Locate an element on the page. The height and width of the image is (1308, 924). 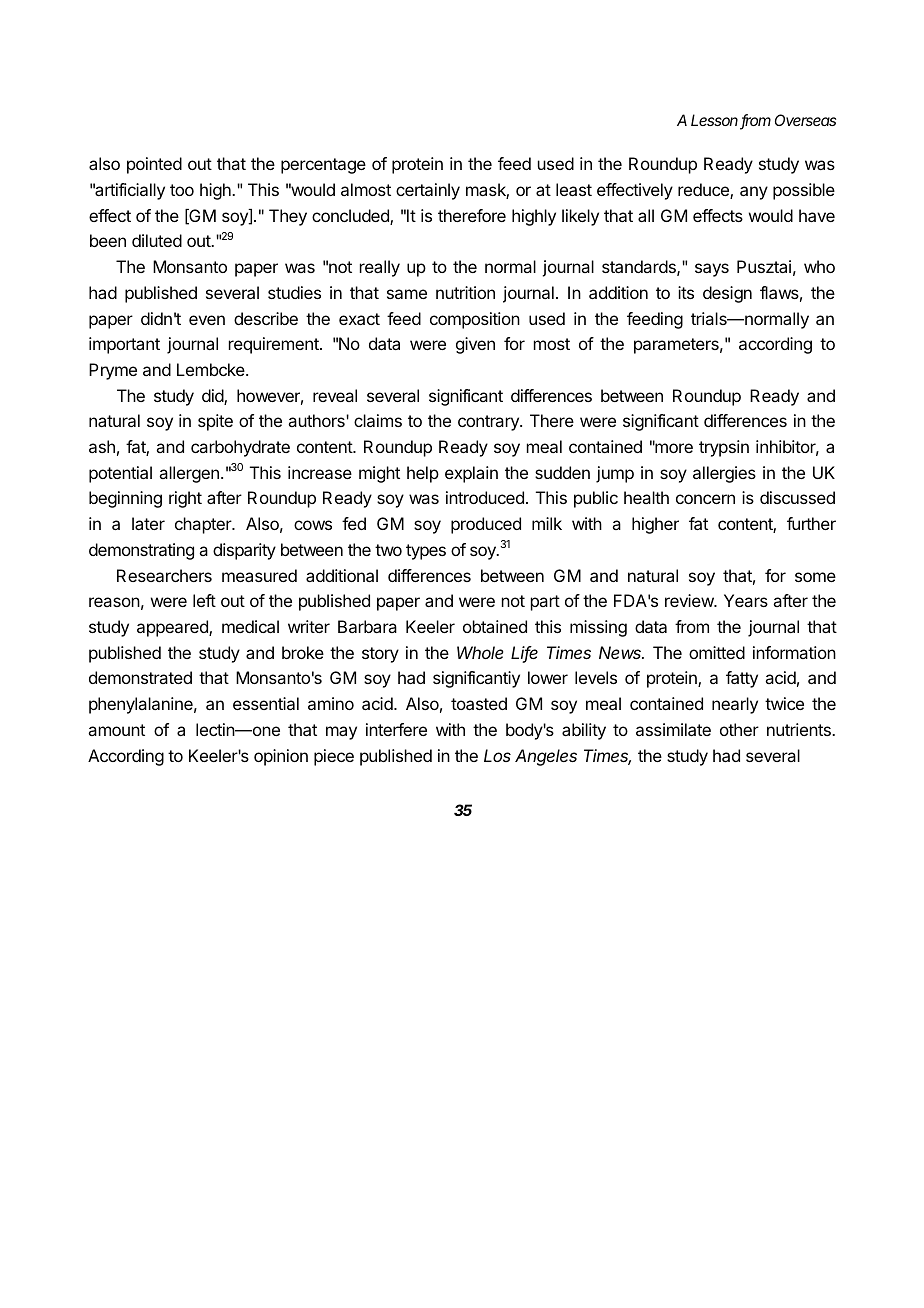
design is located at coordinates (727, 294).
